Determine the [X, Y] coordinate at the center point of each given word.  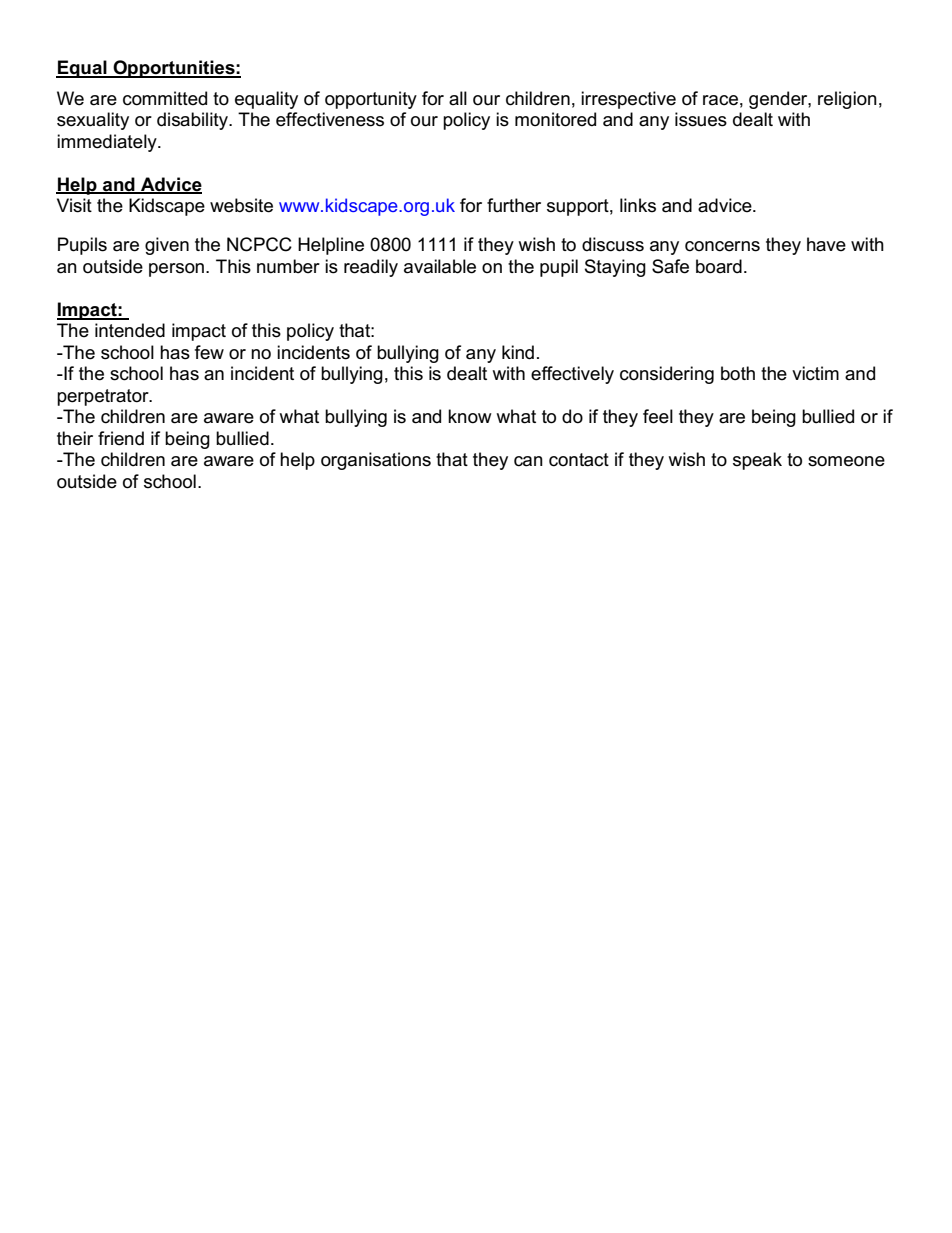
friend [121, 438]
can [528, 461]
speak [757, 461]
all [458, 98]
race [720, 100]
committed [165, 98]
